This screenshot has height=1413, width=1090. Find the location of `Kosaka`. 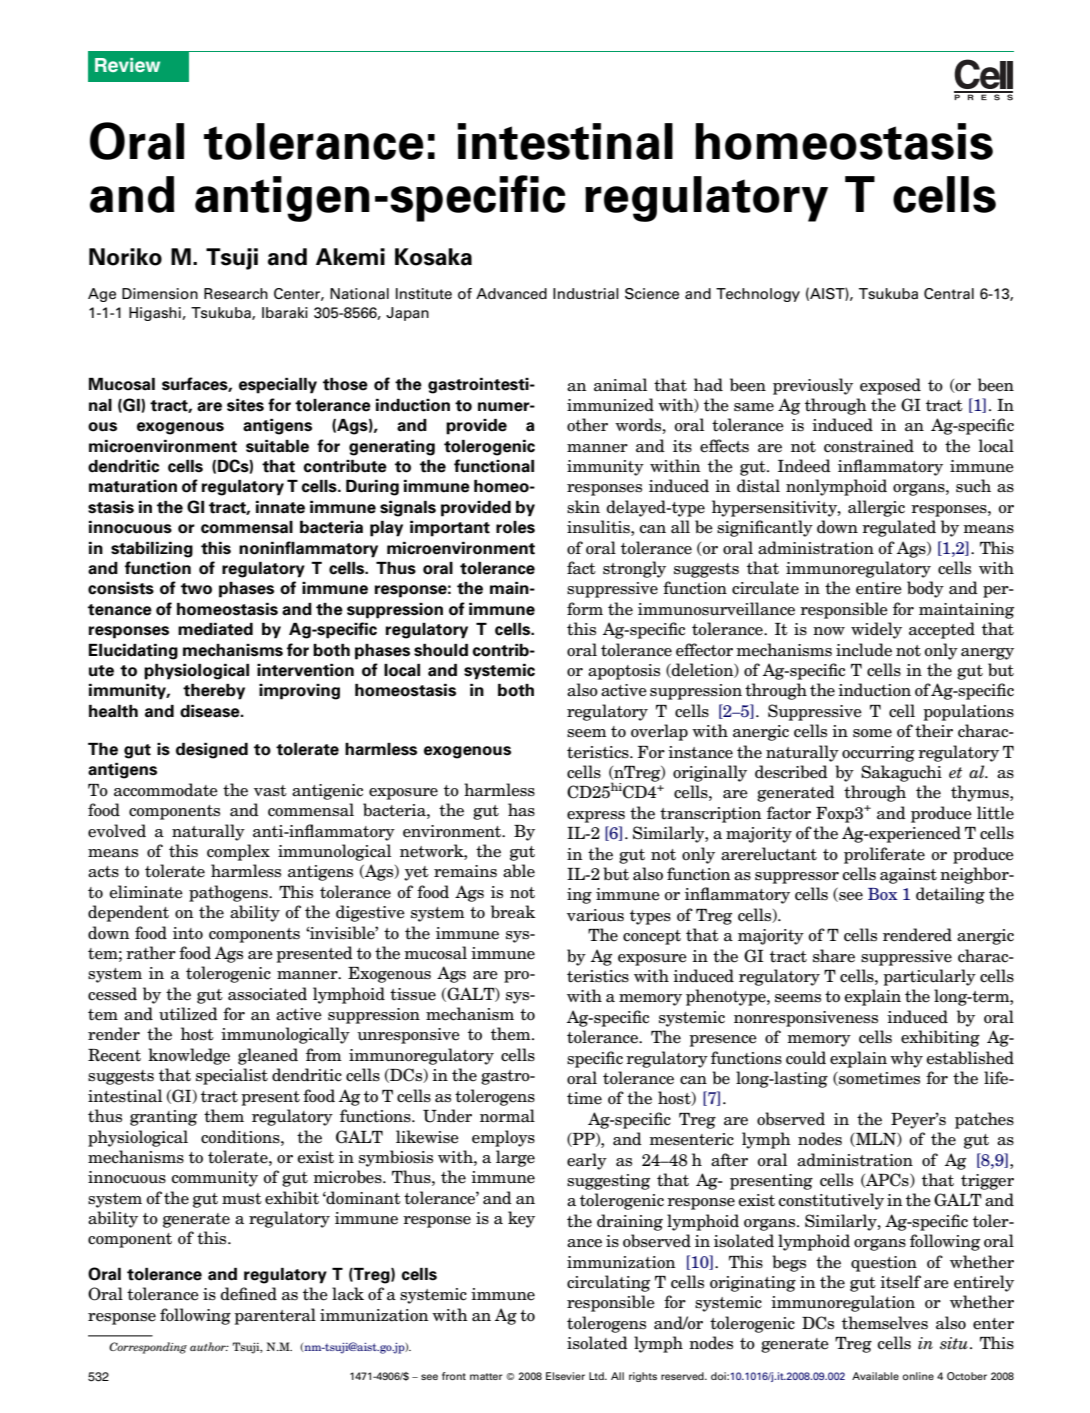

Kosaka is located at coordinates (433, 257).
